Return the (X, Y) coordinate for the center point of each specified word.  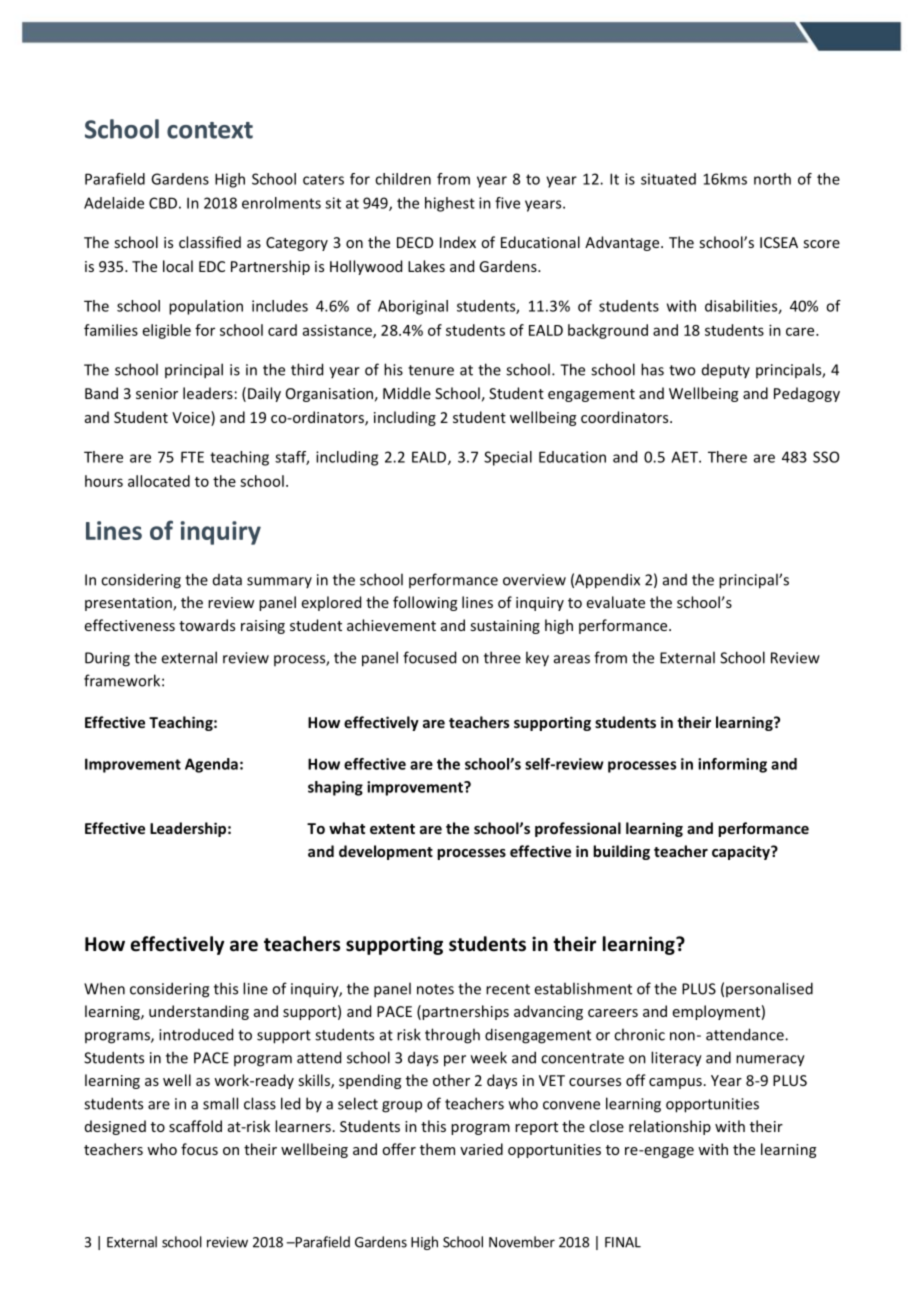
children (403, 179)
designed (115, 1127)
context (210, 130)
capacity (742, 852)
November (522, 1242)
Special (508, 458)
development (386, 852)
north (772, 179)
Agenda (211, 765)
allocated (159, 481)
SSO (826, 457)
